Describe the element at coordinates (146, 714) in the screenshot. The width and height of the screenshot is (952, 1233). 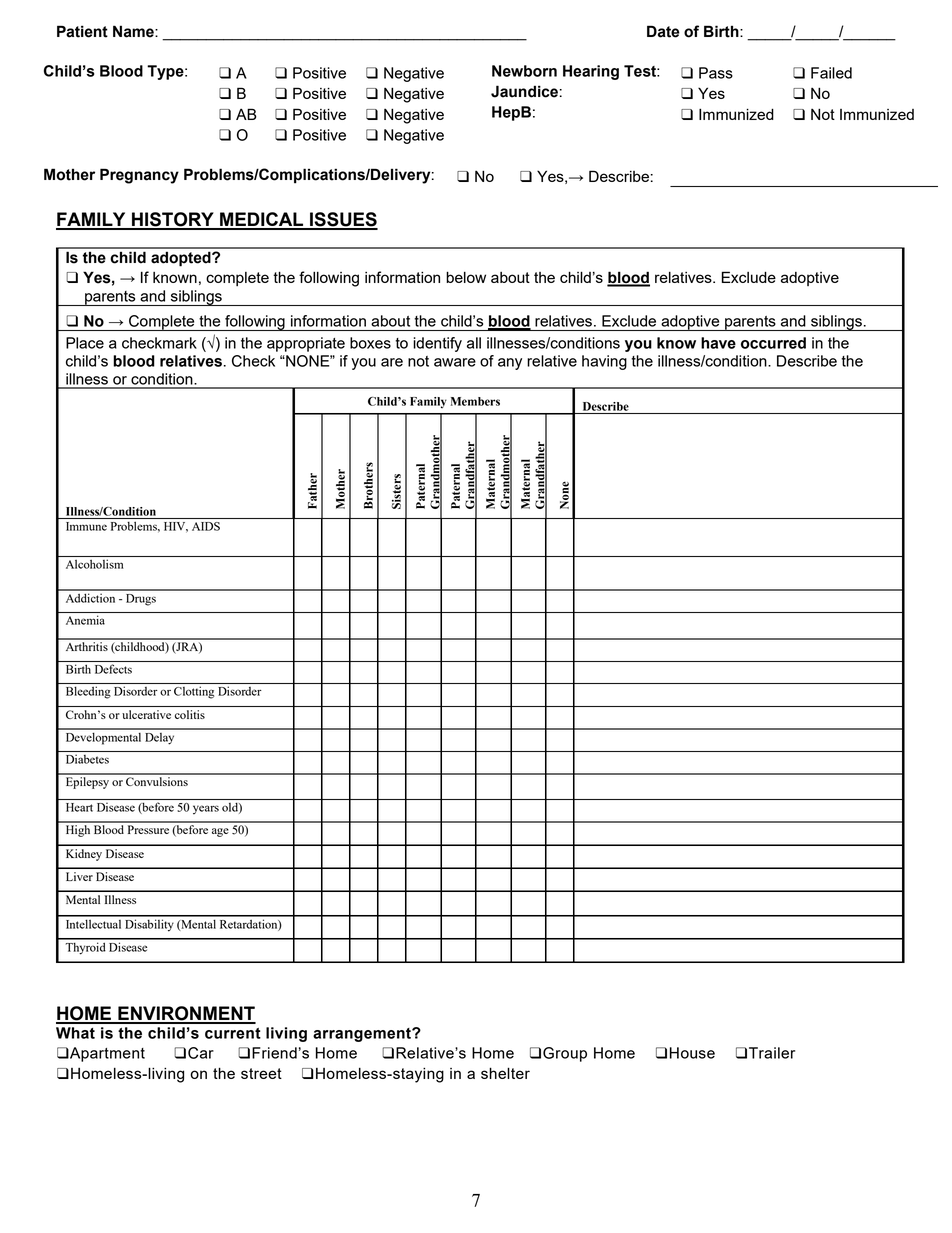
I see `ulcerative` at that location.
